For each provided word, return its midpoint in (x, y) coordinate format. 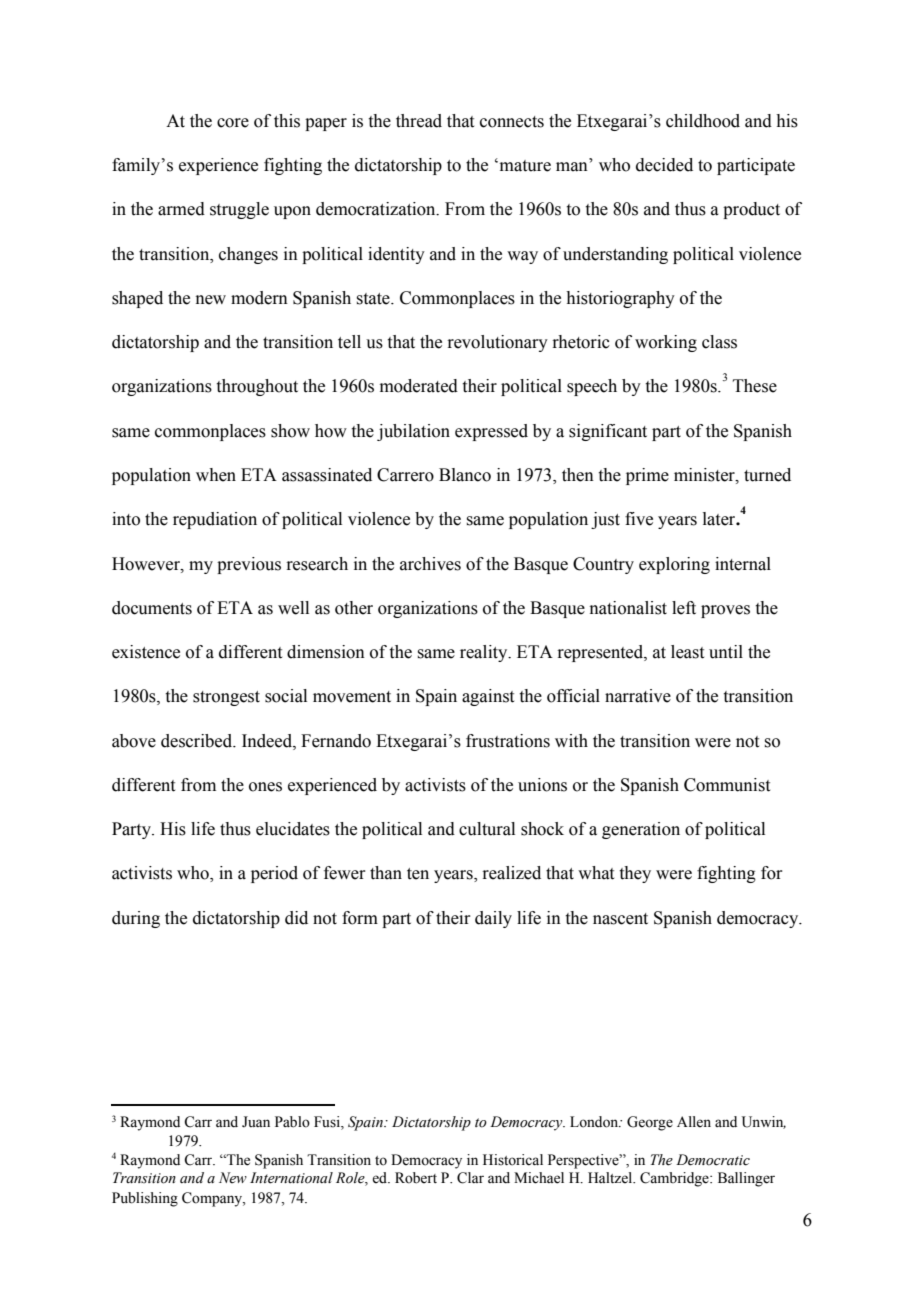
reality (485, 653)
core (233, 123)
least (687, 652)
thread (419, 121)
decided (664, 165)
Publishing (145, 1199)
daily (493, 919)
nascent (620, 919)
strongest (226, 698)
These (755, 386)
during (136, 919)
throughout (257, 387)
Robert (416, 1178)
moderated (419, 386)
